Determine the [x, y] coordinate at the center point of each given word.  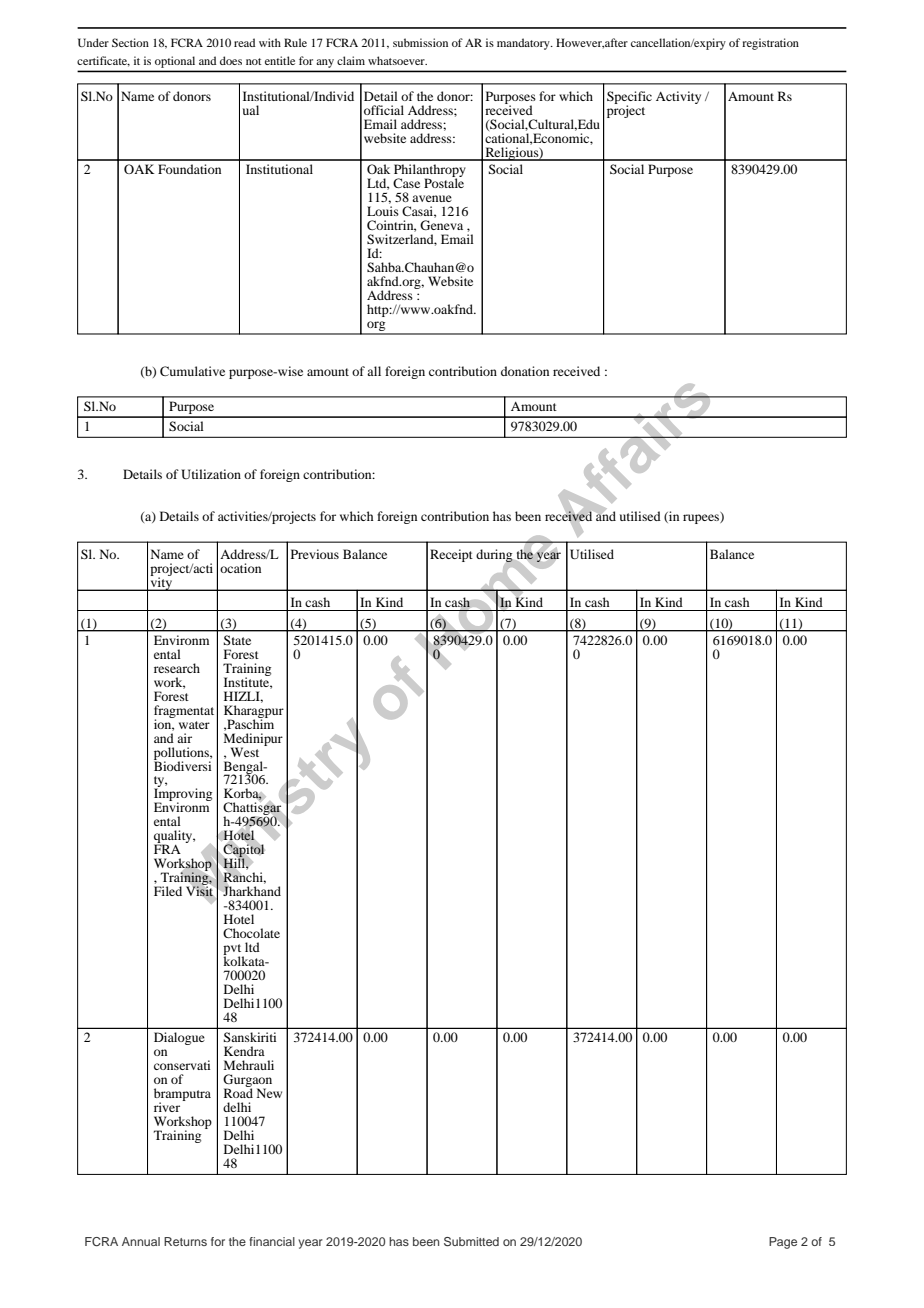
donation [525, 371]
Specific [629, 98]
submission [420, 42]
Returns [185, 1241]
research [177, 668]
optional [175, 62]
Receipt [451, 555]
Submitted [471, 1241]
